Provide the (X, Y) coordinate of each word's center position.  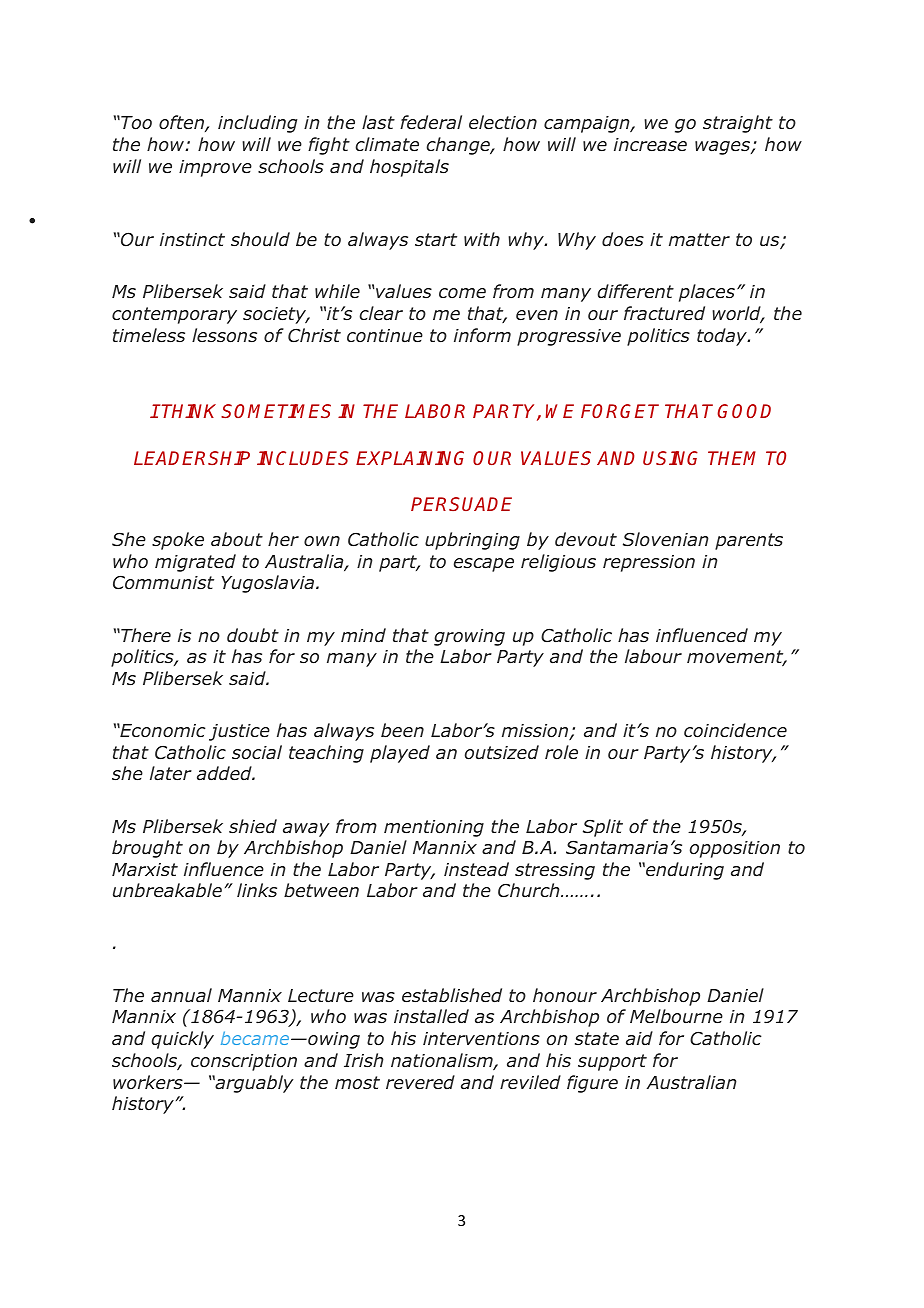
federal (431, 122)
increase (650, 144)
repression (649, 563)
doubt (253, 635)
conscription (244, 1062)
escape (484, 565)
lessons (224, 335)
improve (215, 168)
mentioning (434, 828)
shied (253, 826)
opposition (735, 849)
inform (482, 335)
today (723, 337)
